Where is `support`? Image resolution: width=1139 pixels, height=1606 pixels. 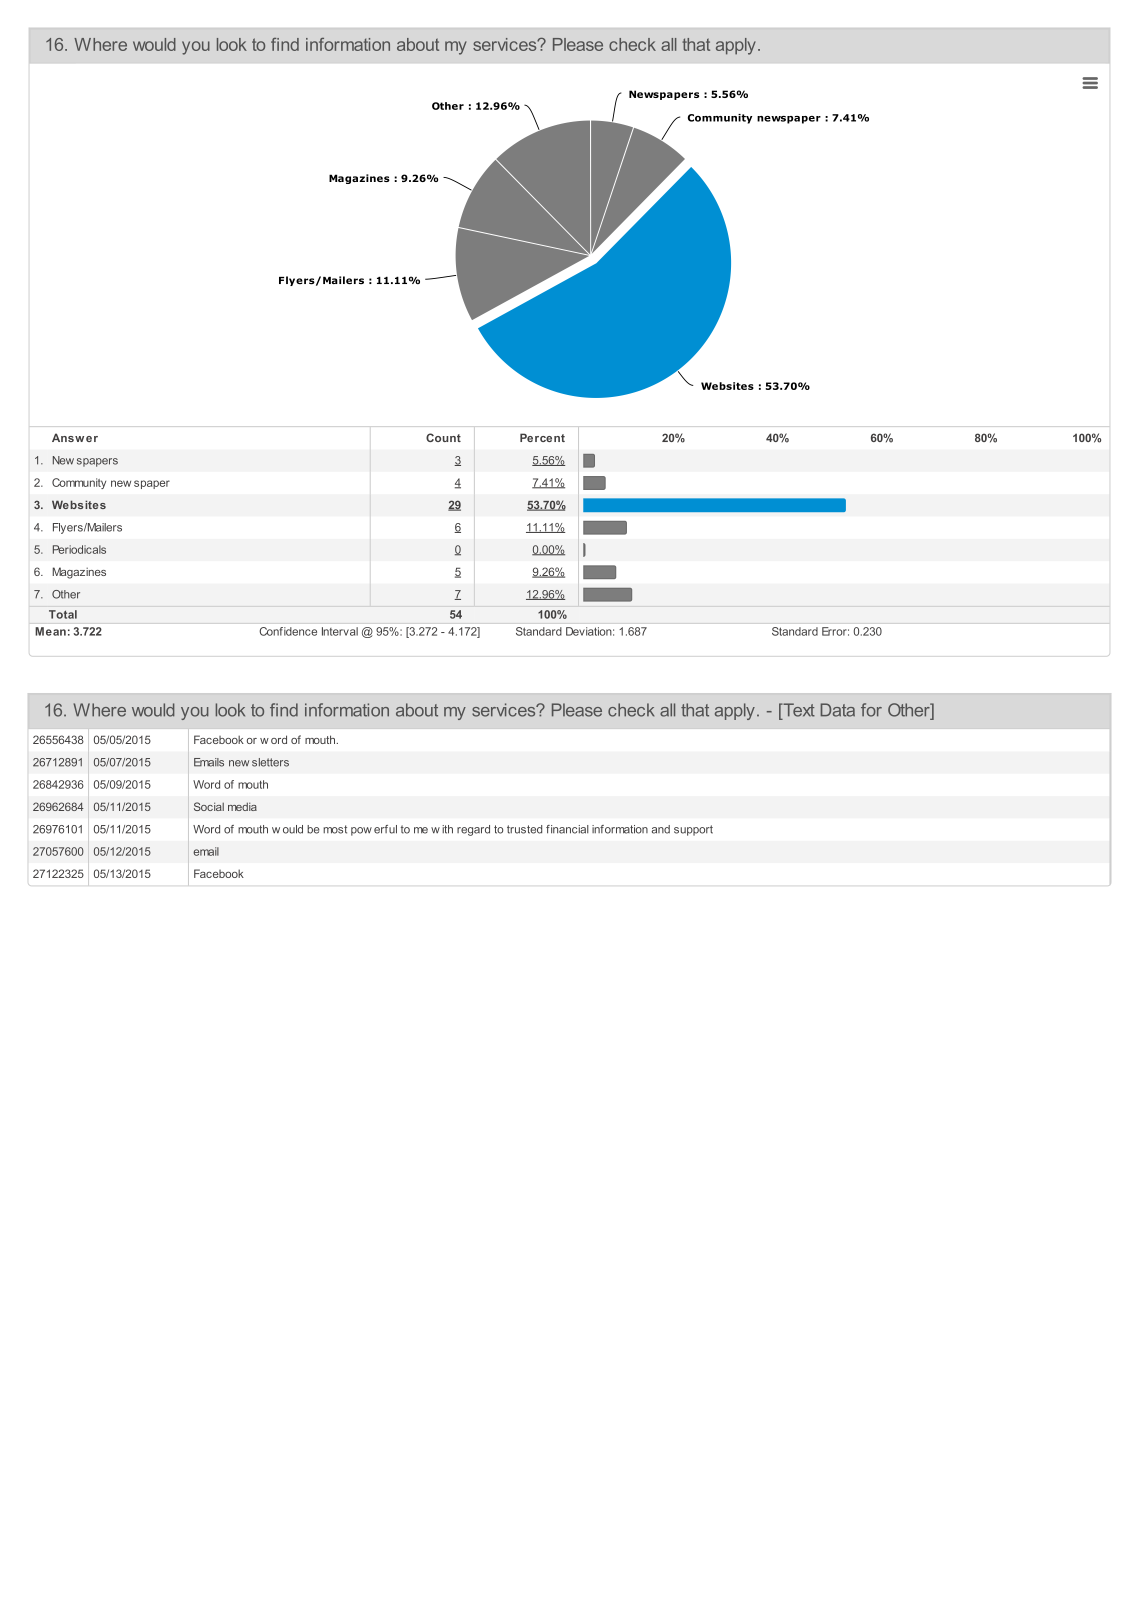 support is located at coordinates (693, 830).
